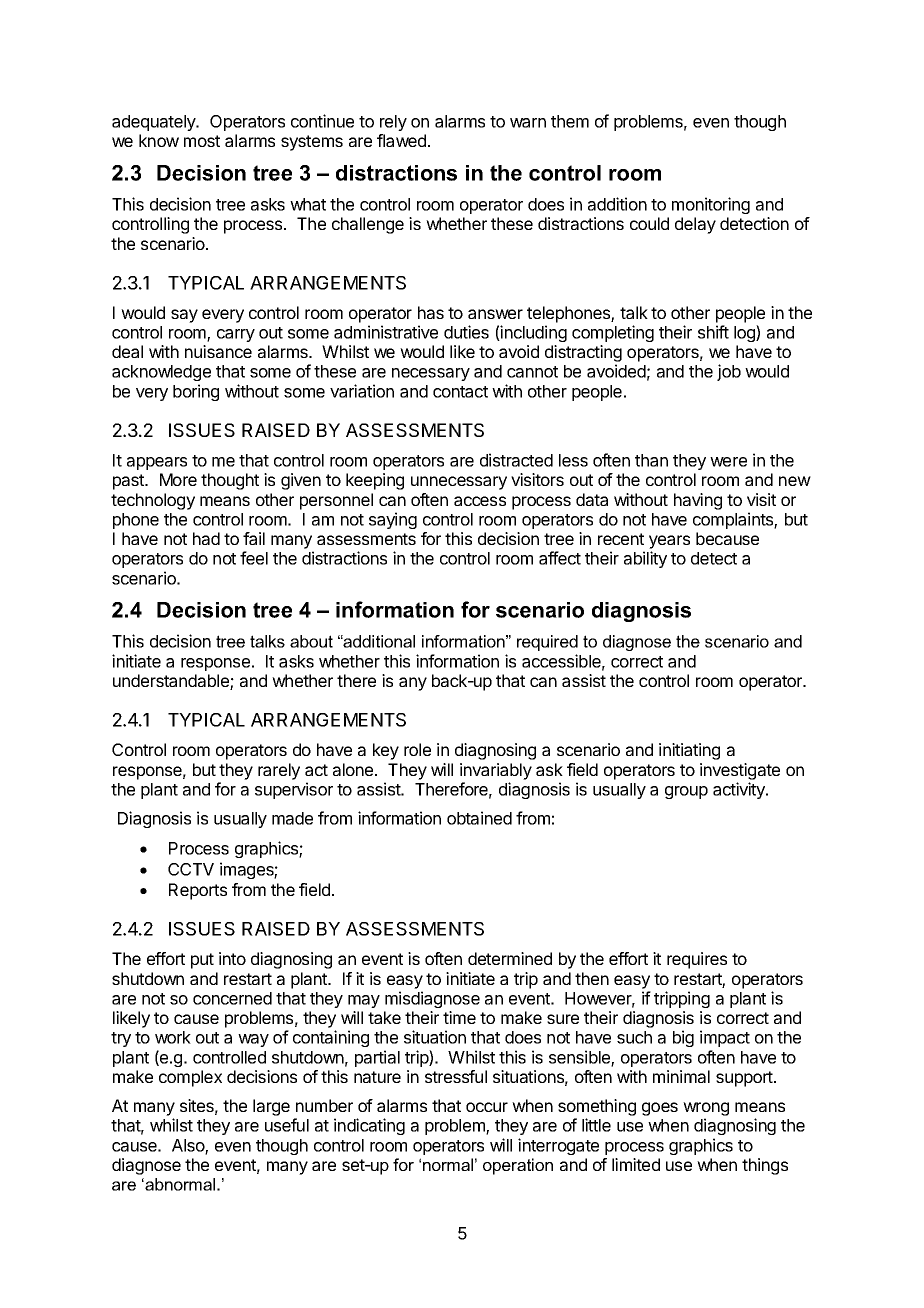 This screenshot has height=1308, width=924. What do you see at coordinates (401, 140) in the screenshot?
I see `flawed` at bounding box center [401, 140].
